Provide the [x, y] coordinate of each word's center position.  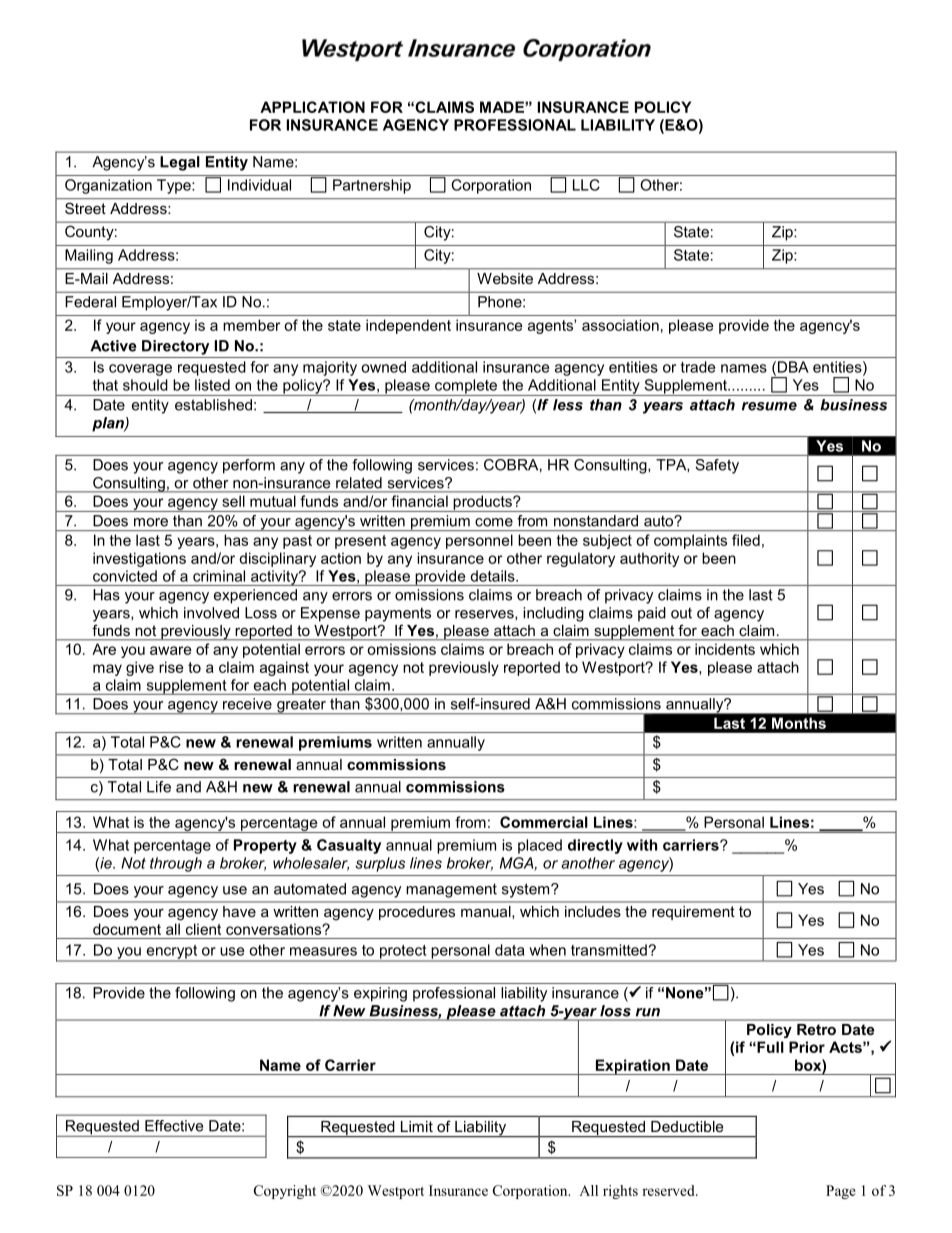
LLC [586, 185]
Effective [174, 1126]
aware [171, 650]
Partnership [372, 186]
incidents [725, 649]
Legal [180, 163]
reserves [485, 614]
